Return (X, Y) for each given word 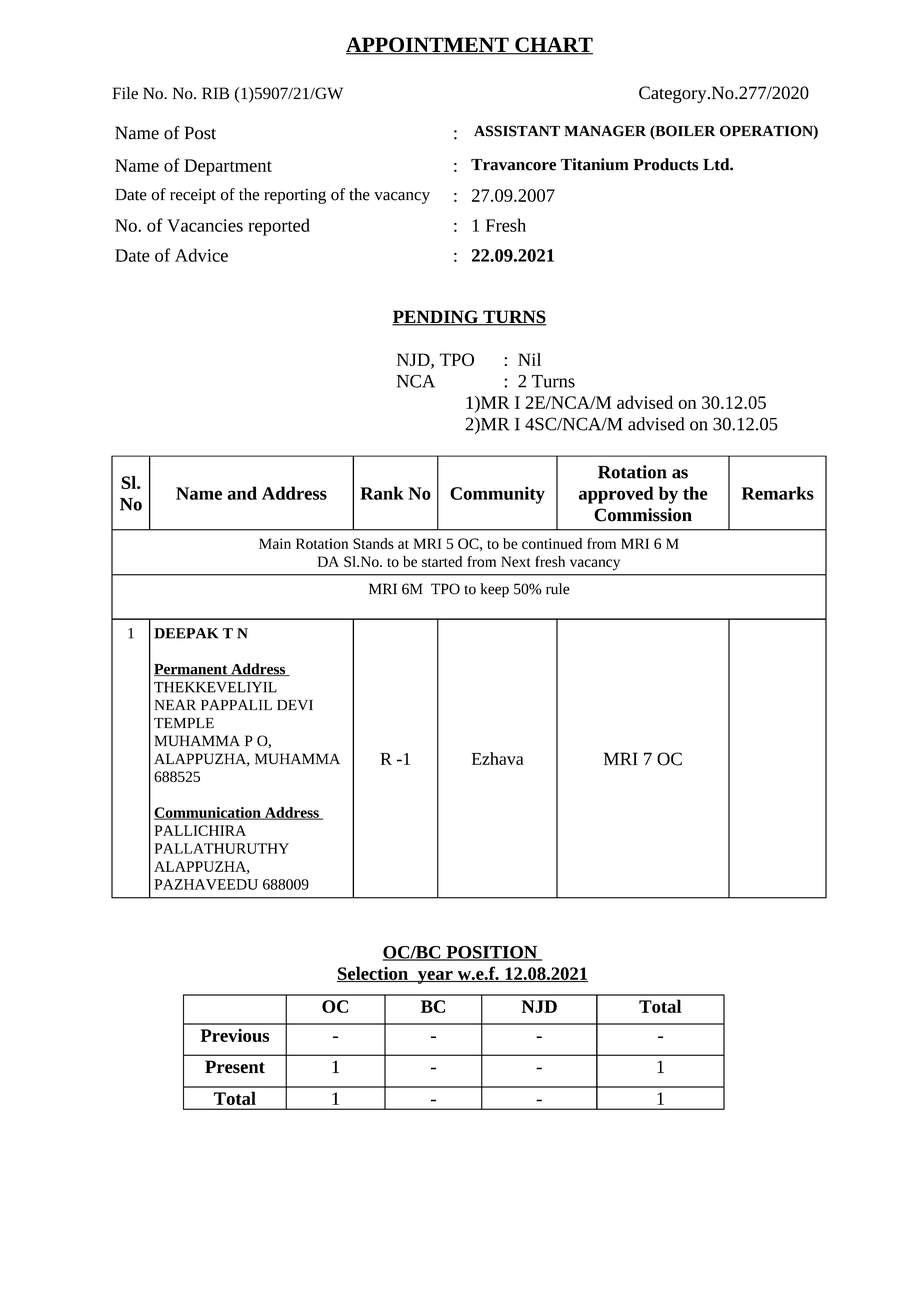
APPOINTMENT (428, 46)
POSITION (492, 953)
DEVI (295, 705)
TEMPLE (184, 723)
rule (558, 589)
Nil (529, 359)
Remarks (778, 493)
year (435, 977)
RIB (215, 93)
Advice (201, 255)
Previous (235, 1035)
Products (666, 164)
